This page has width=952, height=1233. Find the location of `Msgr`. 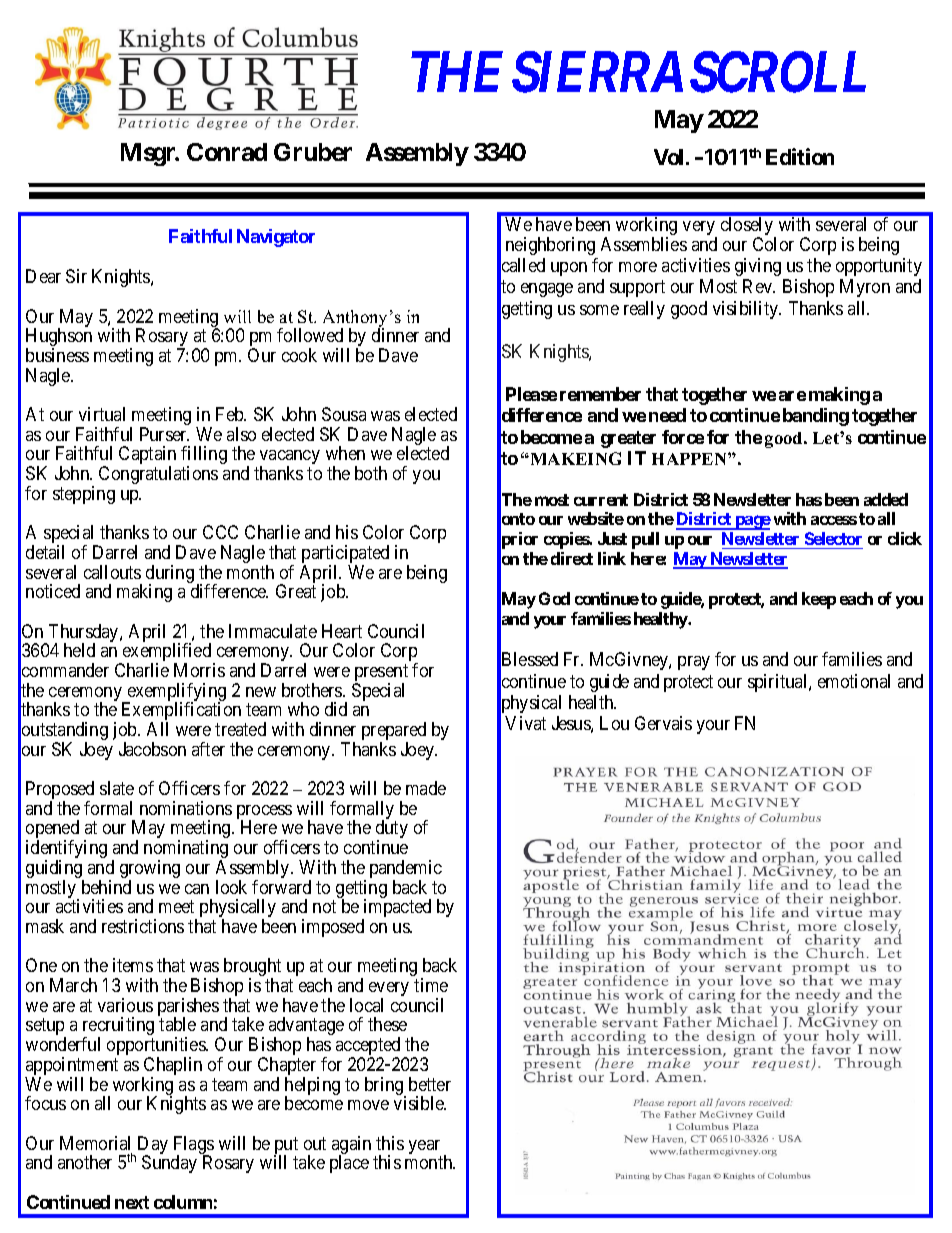

Msgr is located at coordinates (149, 154).
